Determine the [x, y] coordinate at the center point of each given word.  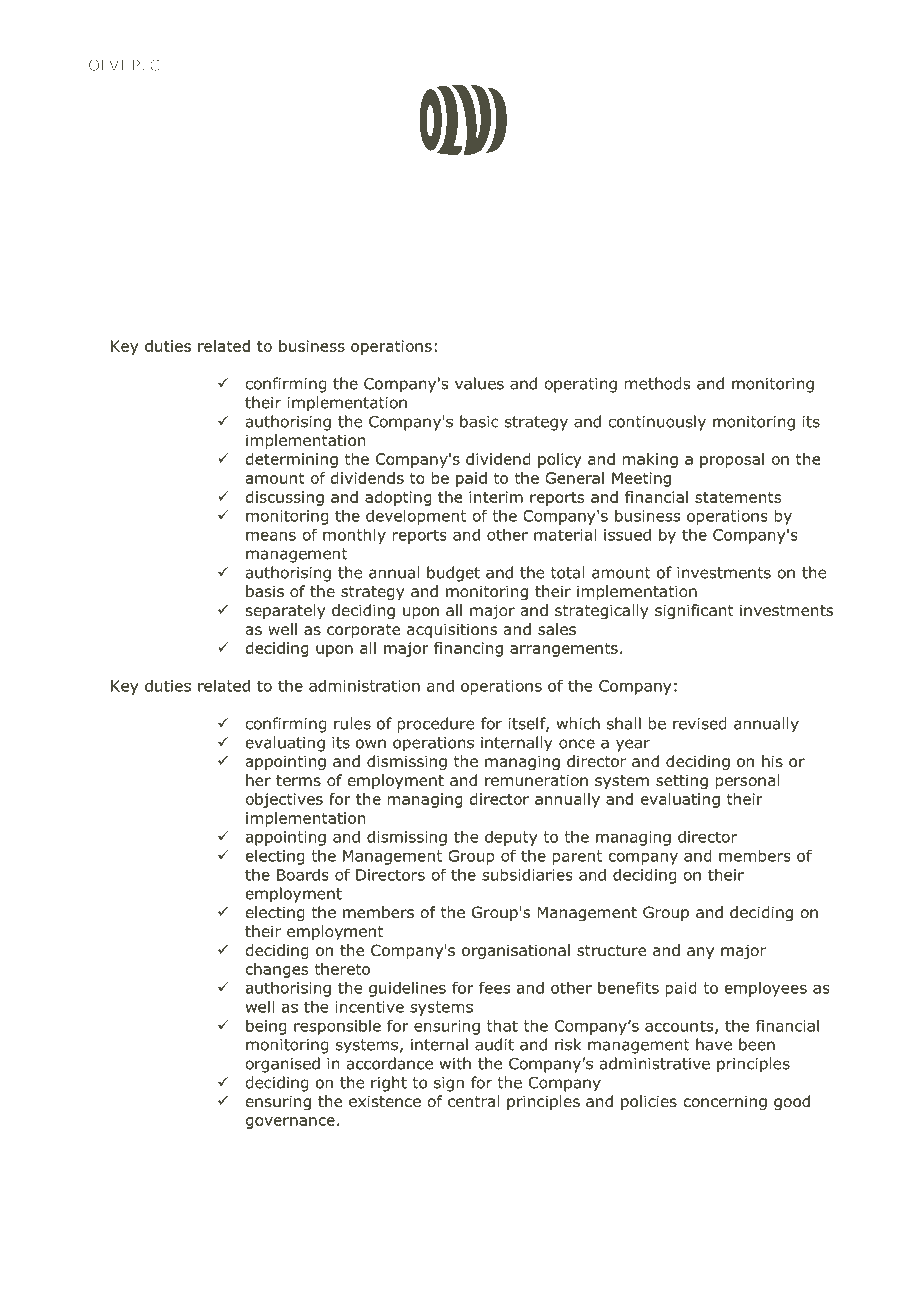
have [714, 1044]
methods [657, 383]
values [479, 383]
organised [283, 1065]
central [473, 1101]
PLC [146, 65]
